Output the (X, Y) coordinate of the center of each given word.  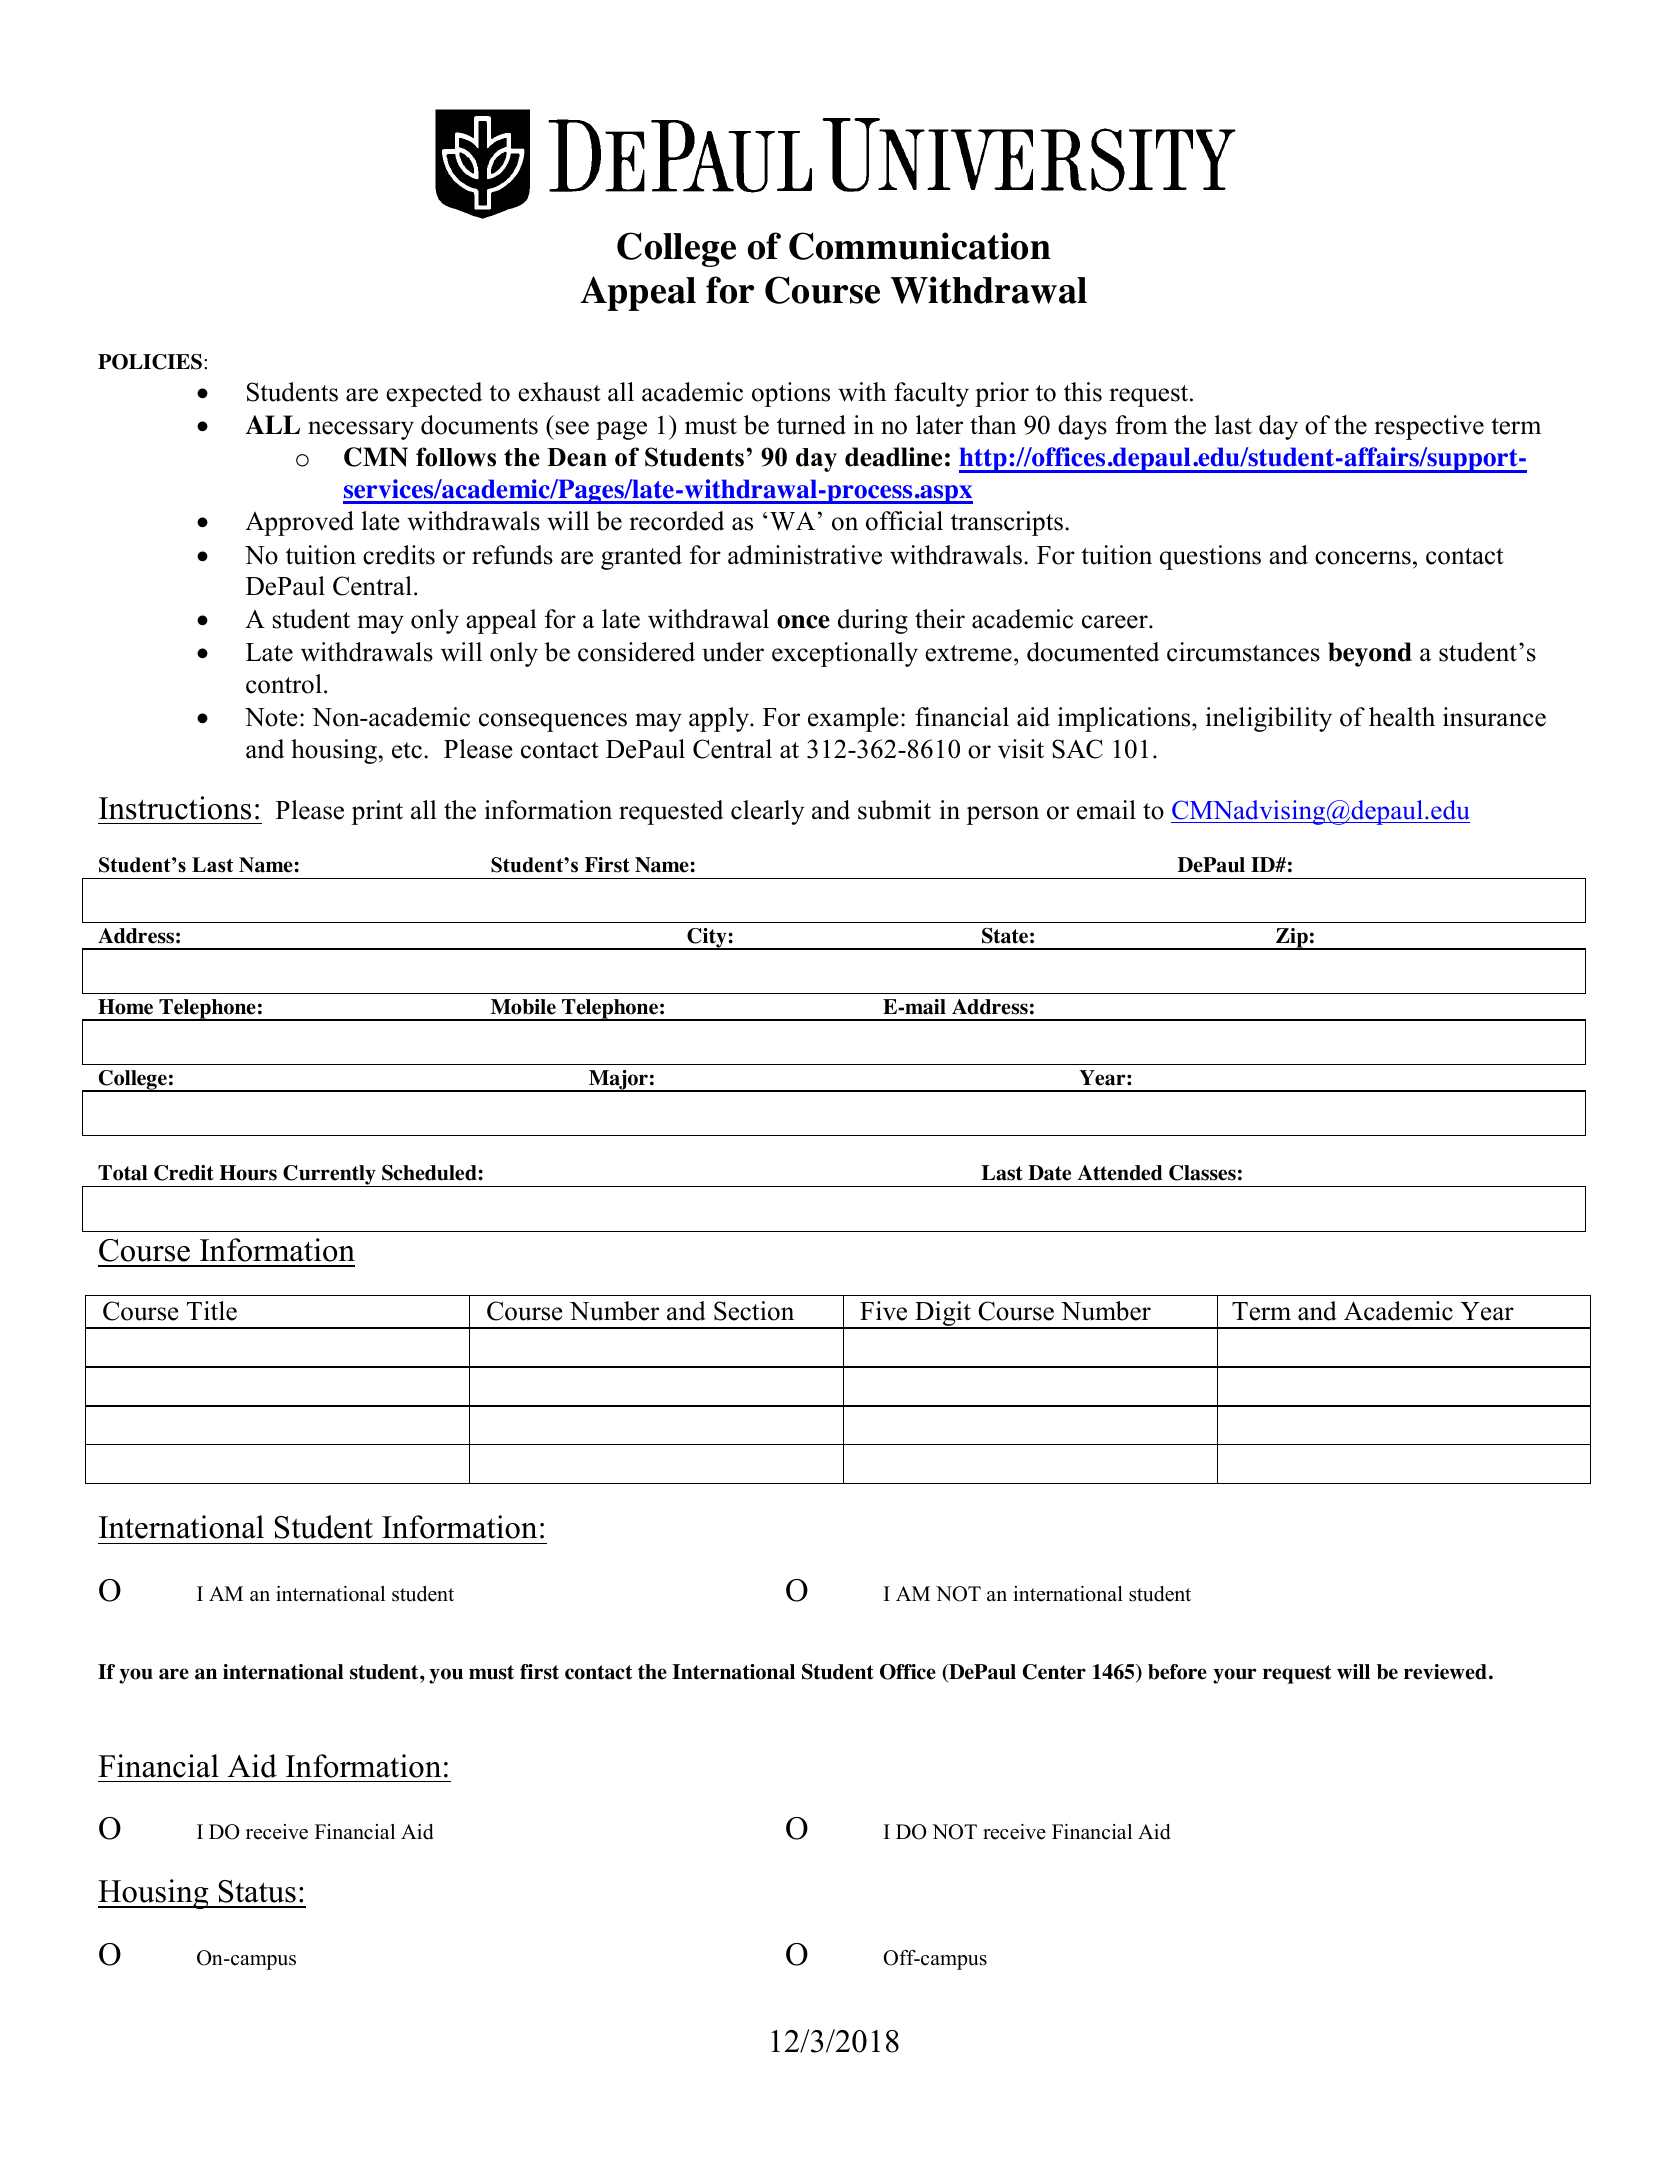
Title (212, 1311)
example (853, 719)
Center (1054, 1672)
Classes (1202, 1173)
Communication (920, 246)
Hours (248, 1173)
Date (1049, 1173)
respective (1429, 427)
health (1402, 717)
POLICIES (150, 362)
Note (271, 717)
